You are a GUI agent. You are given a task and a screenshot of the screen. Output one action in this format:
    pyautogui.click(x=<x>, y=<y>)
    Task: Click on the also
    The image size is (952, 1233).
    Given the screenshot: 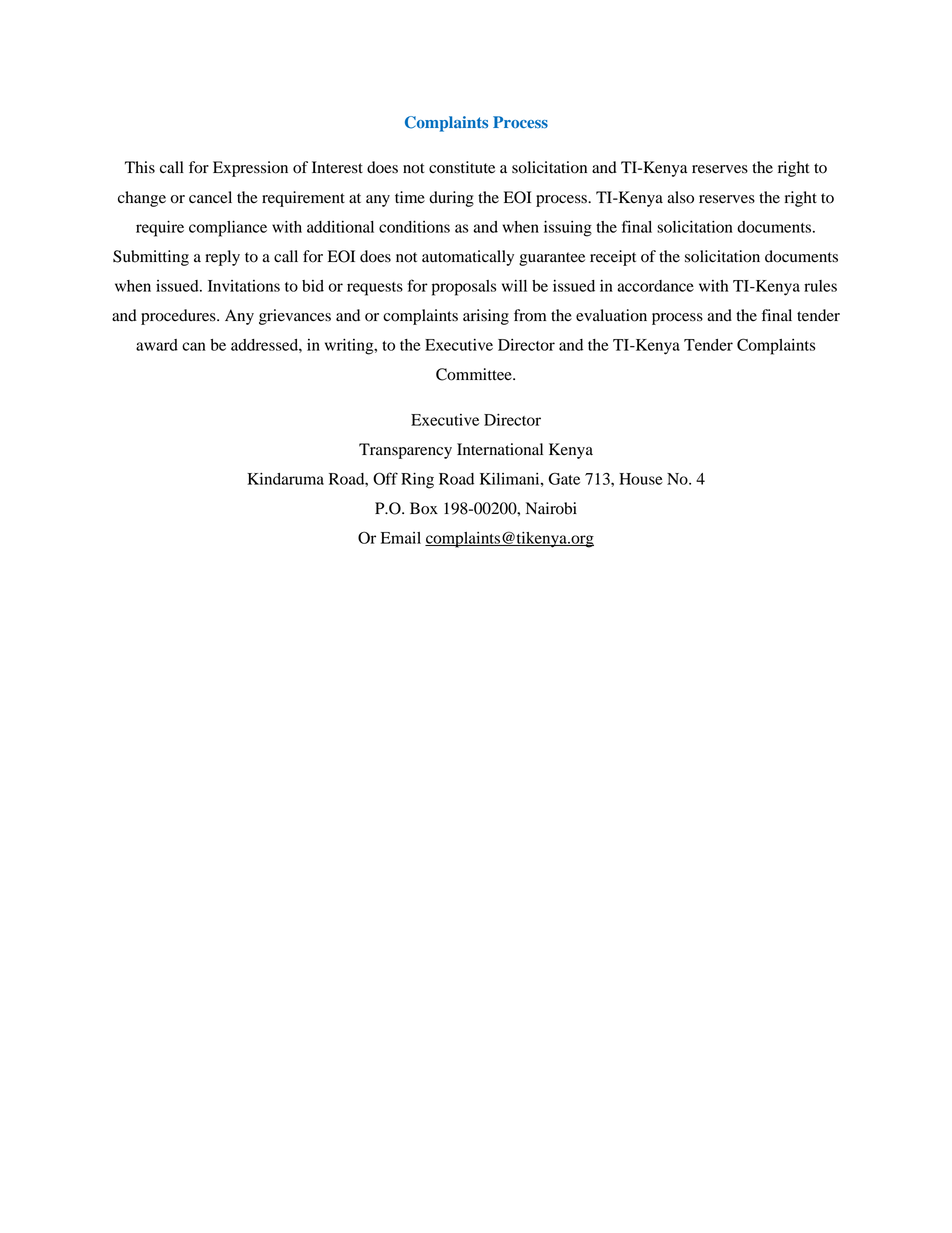 What is the action you would take?
    pyautogui.click(x=680, y=197)
